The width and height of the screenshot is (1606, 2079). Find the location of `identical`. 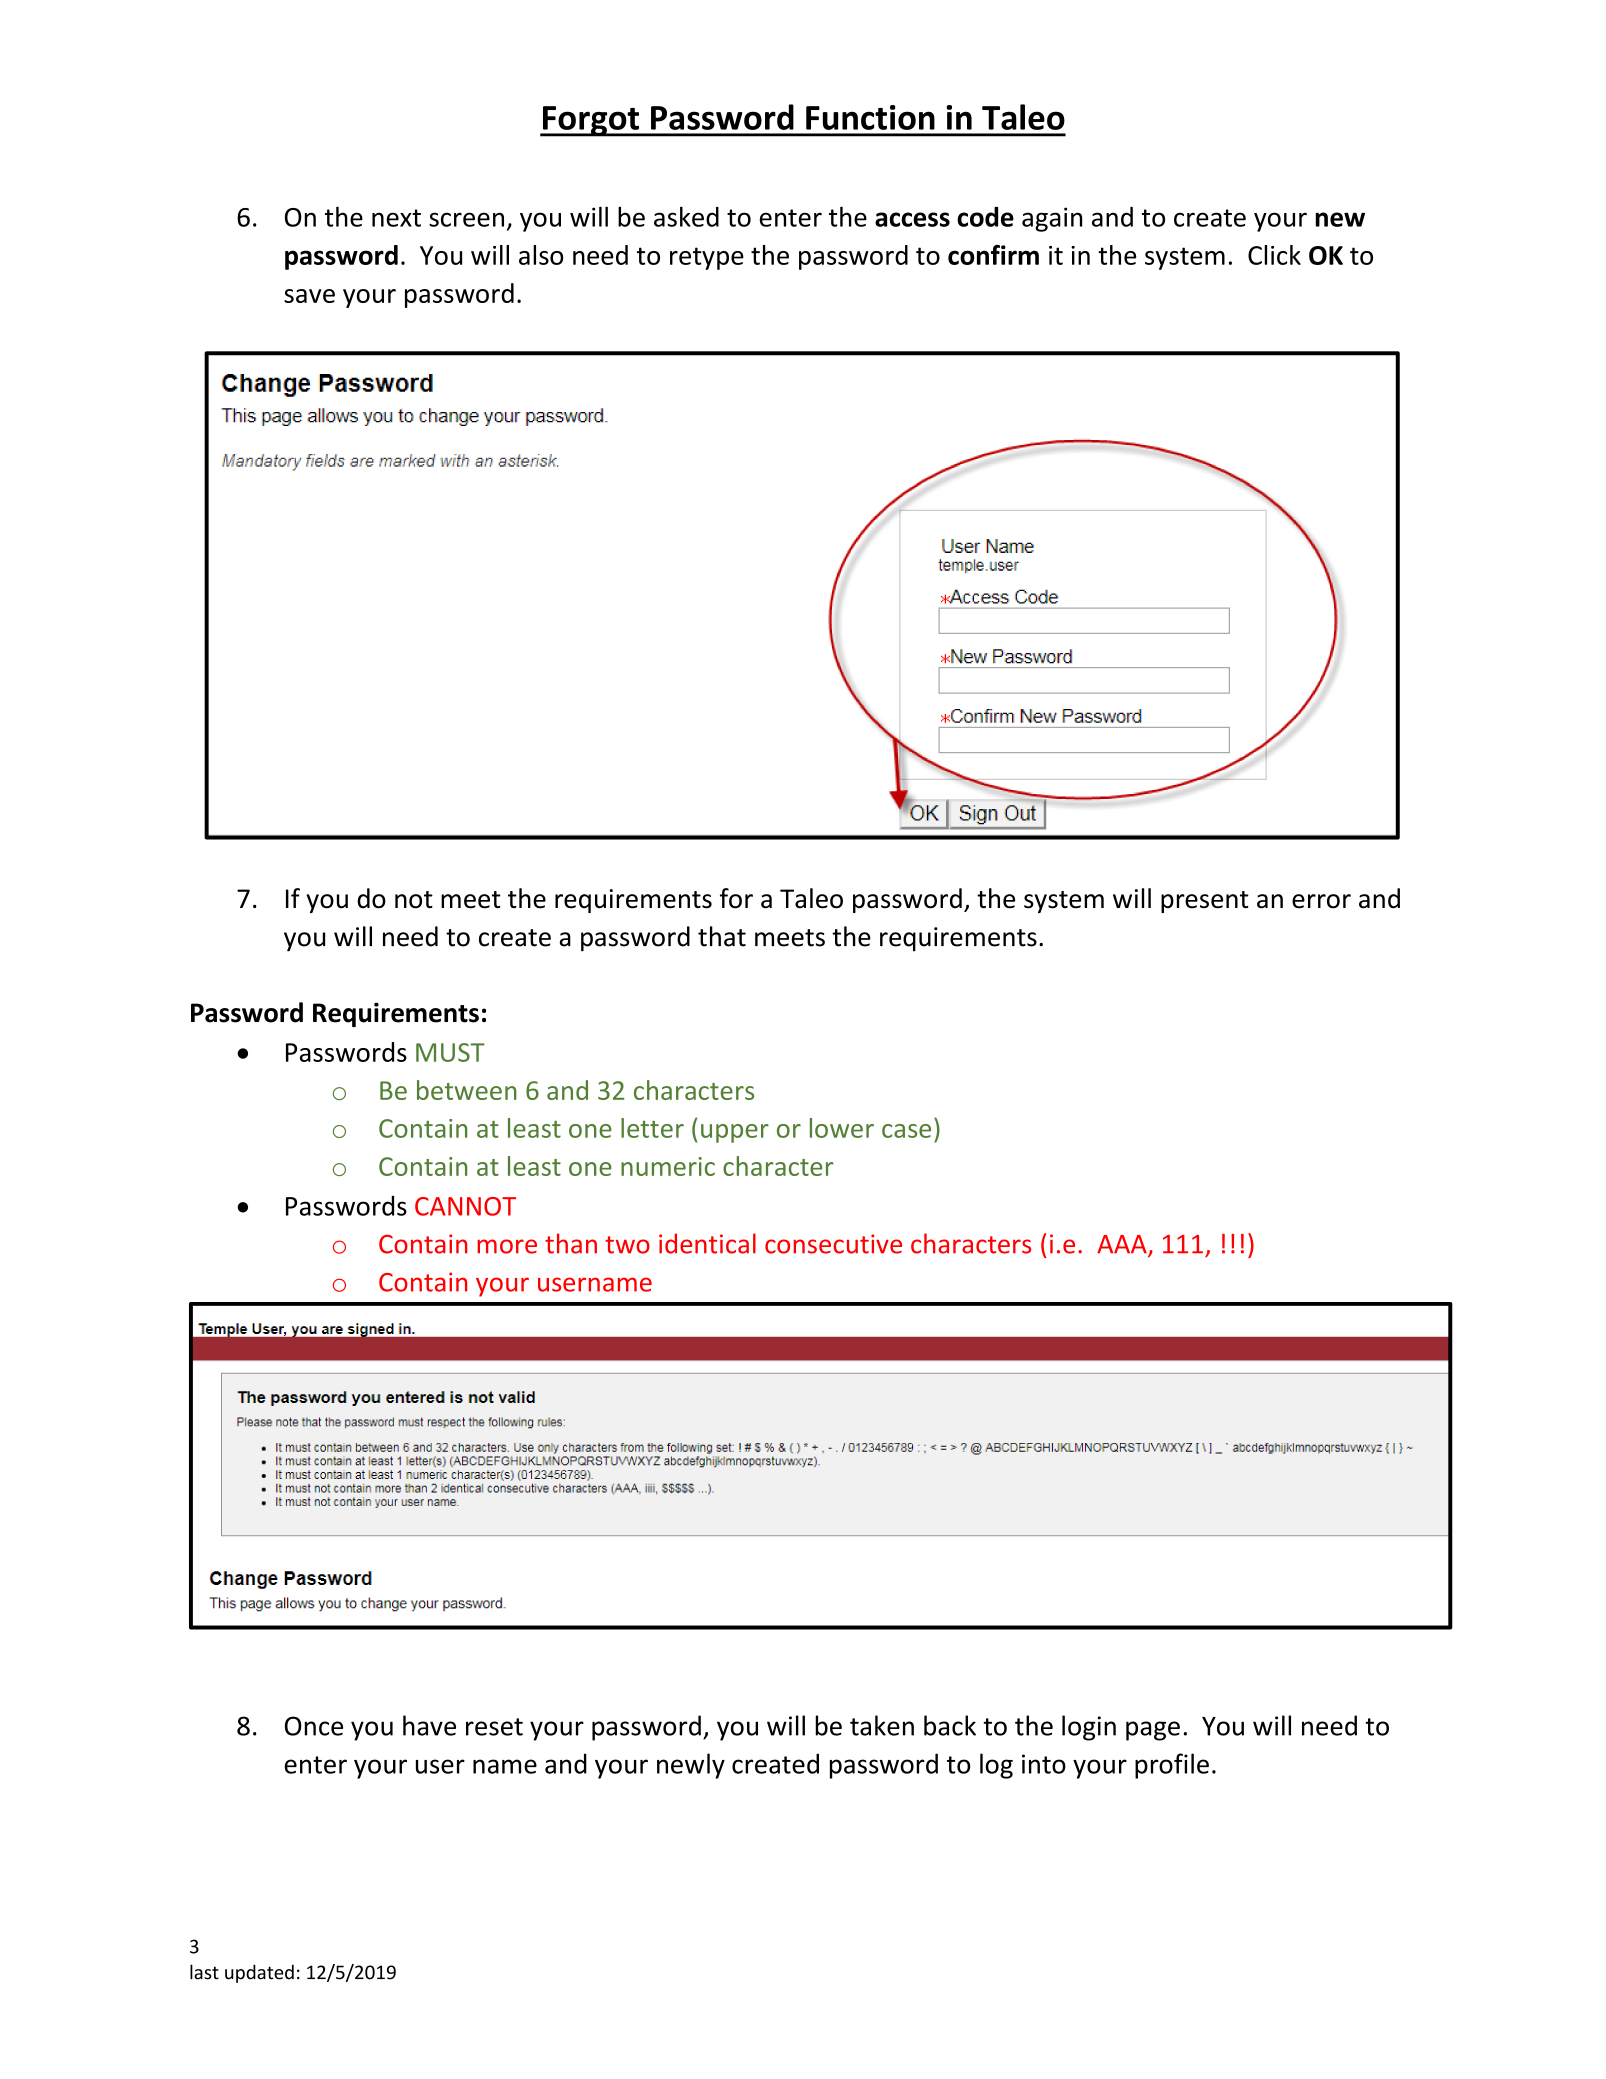

identical is located at coordinates (707, 1243).
